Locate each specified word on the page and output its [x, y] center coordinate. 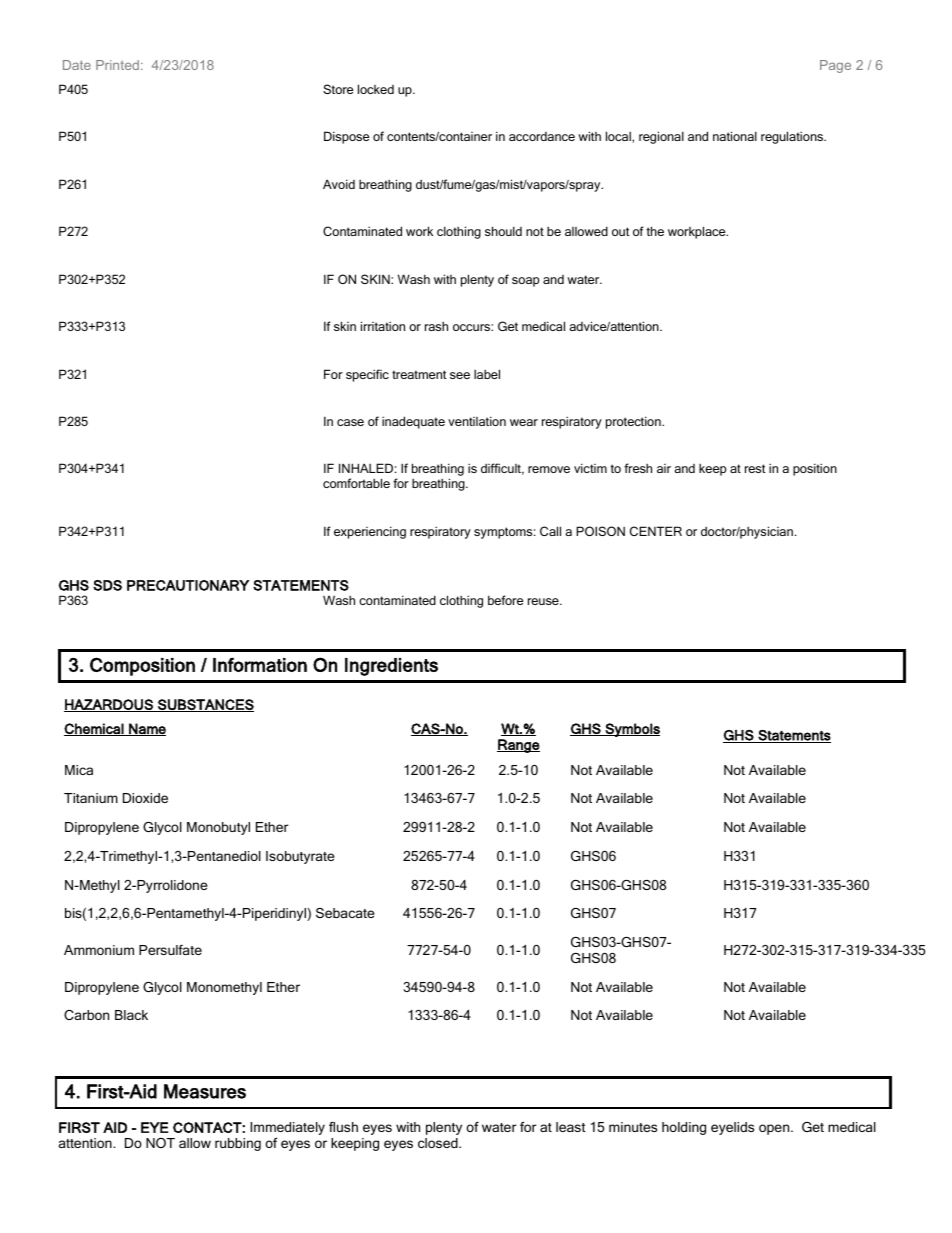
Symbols [631, 730]
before [505, 600]
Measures [205, 1091]
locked [376, 89]
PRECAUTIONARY [188, 585]
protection [634, 422]
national [735, 136]
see [460, 375]
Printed [117, 65]
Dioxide [145, 798]
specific [367, 375]
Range [518, 746]
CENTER [656, 531]
